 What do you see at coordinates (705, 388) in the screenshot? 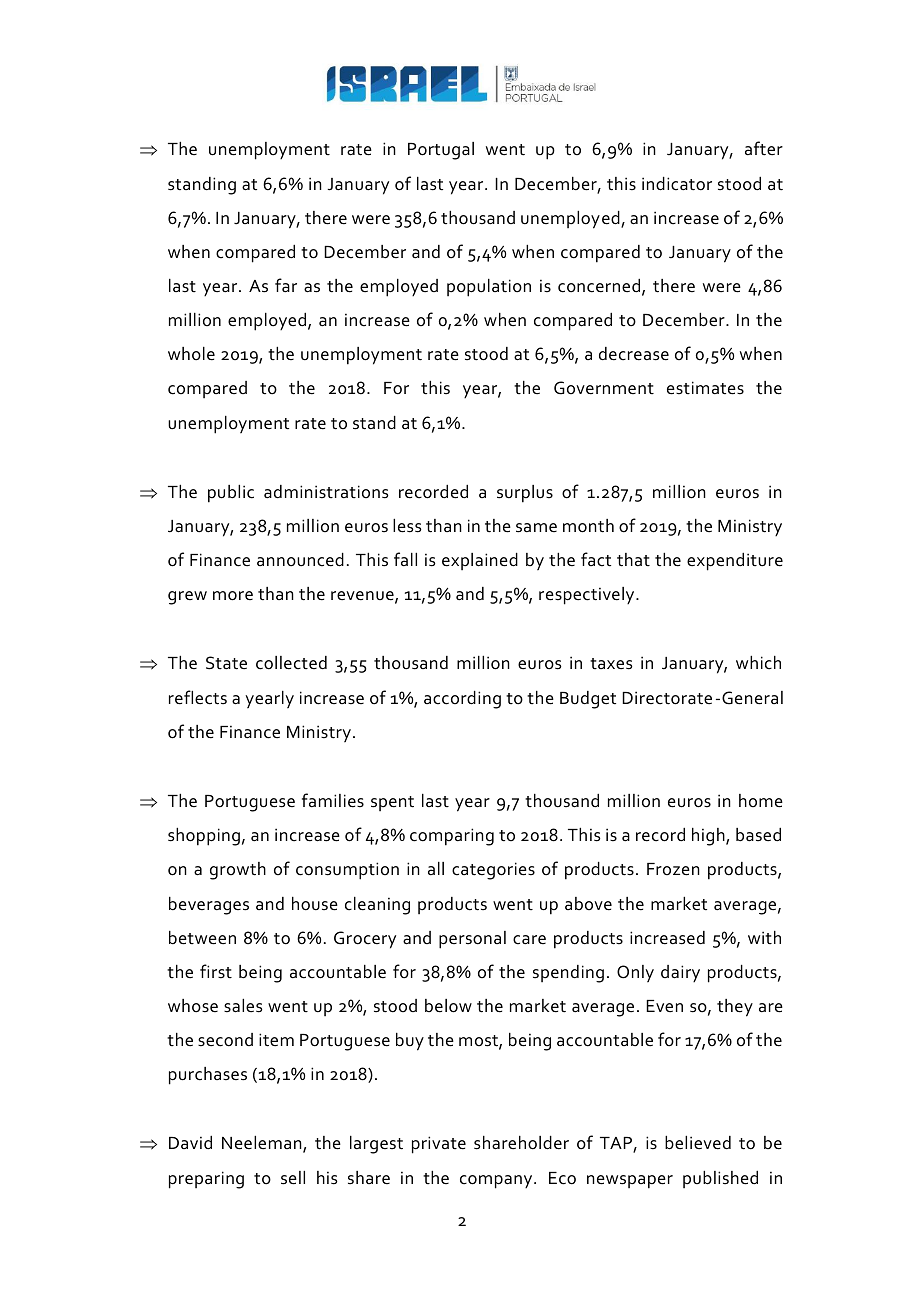
I see `estimates` at bounding box center [705, 388].
